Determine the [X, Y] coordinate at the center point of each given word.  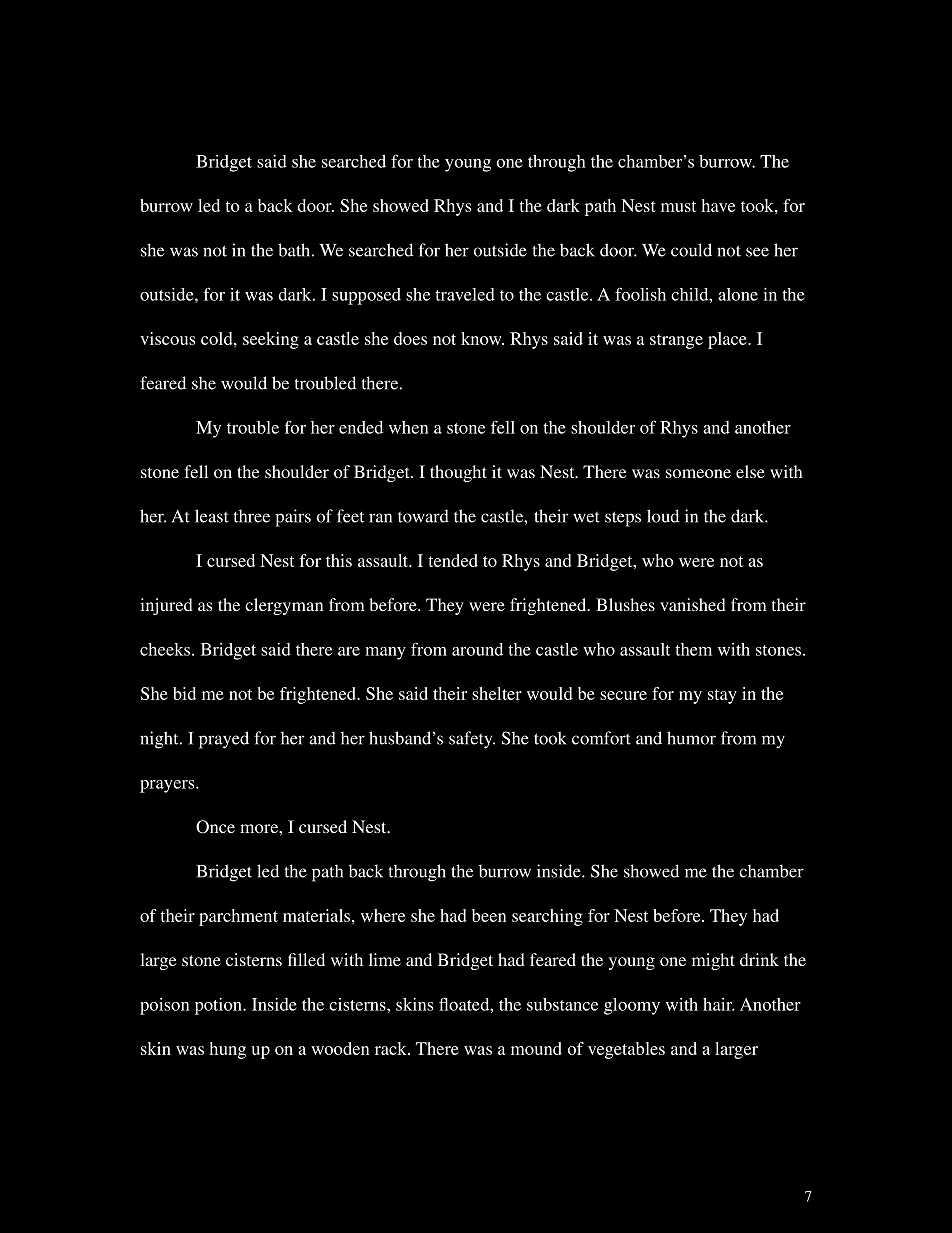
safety [472, 740]
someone [698, 473]
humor [691, 738]
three [251, 516]
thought [458, 473]
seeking [271, 340]
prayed [224, 740]
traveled [465, 294]
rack [392, 1048]
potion [219, 1006]
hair [719, 1004]
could [691, 250]
